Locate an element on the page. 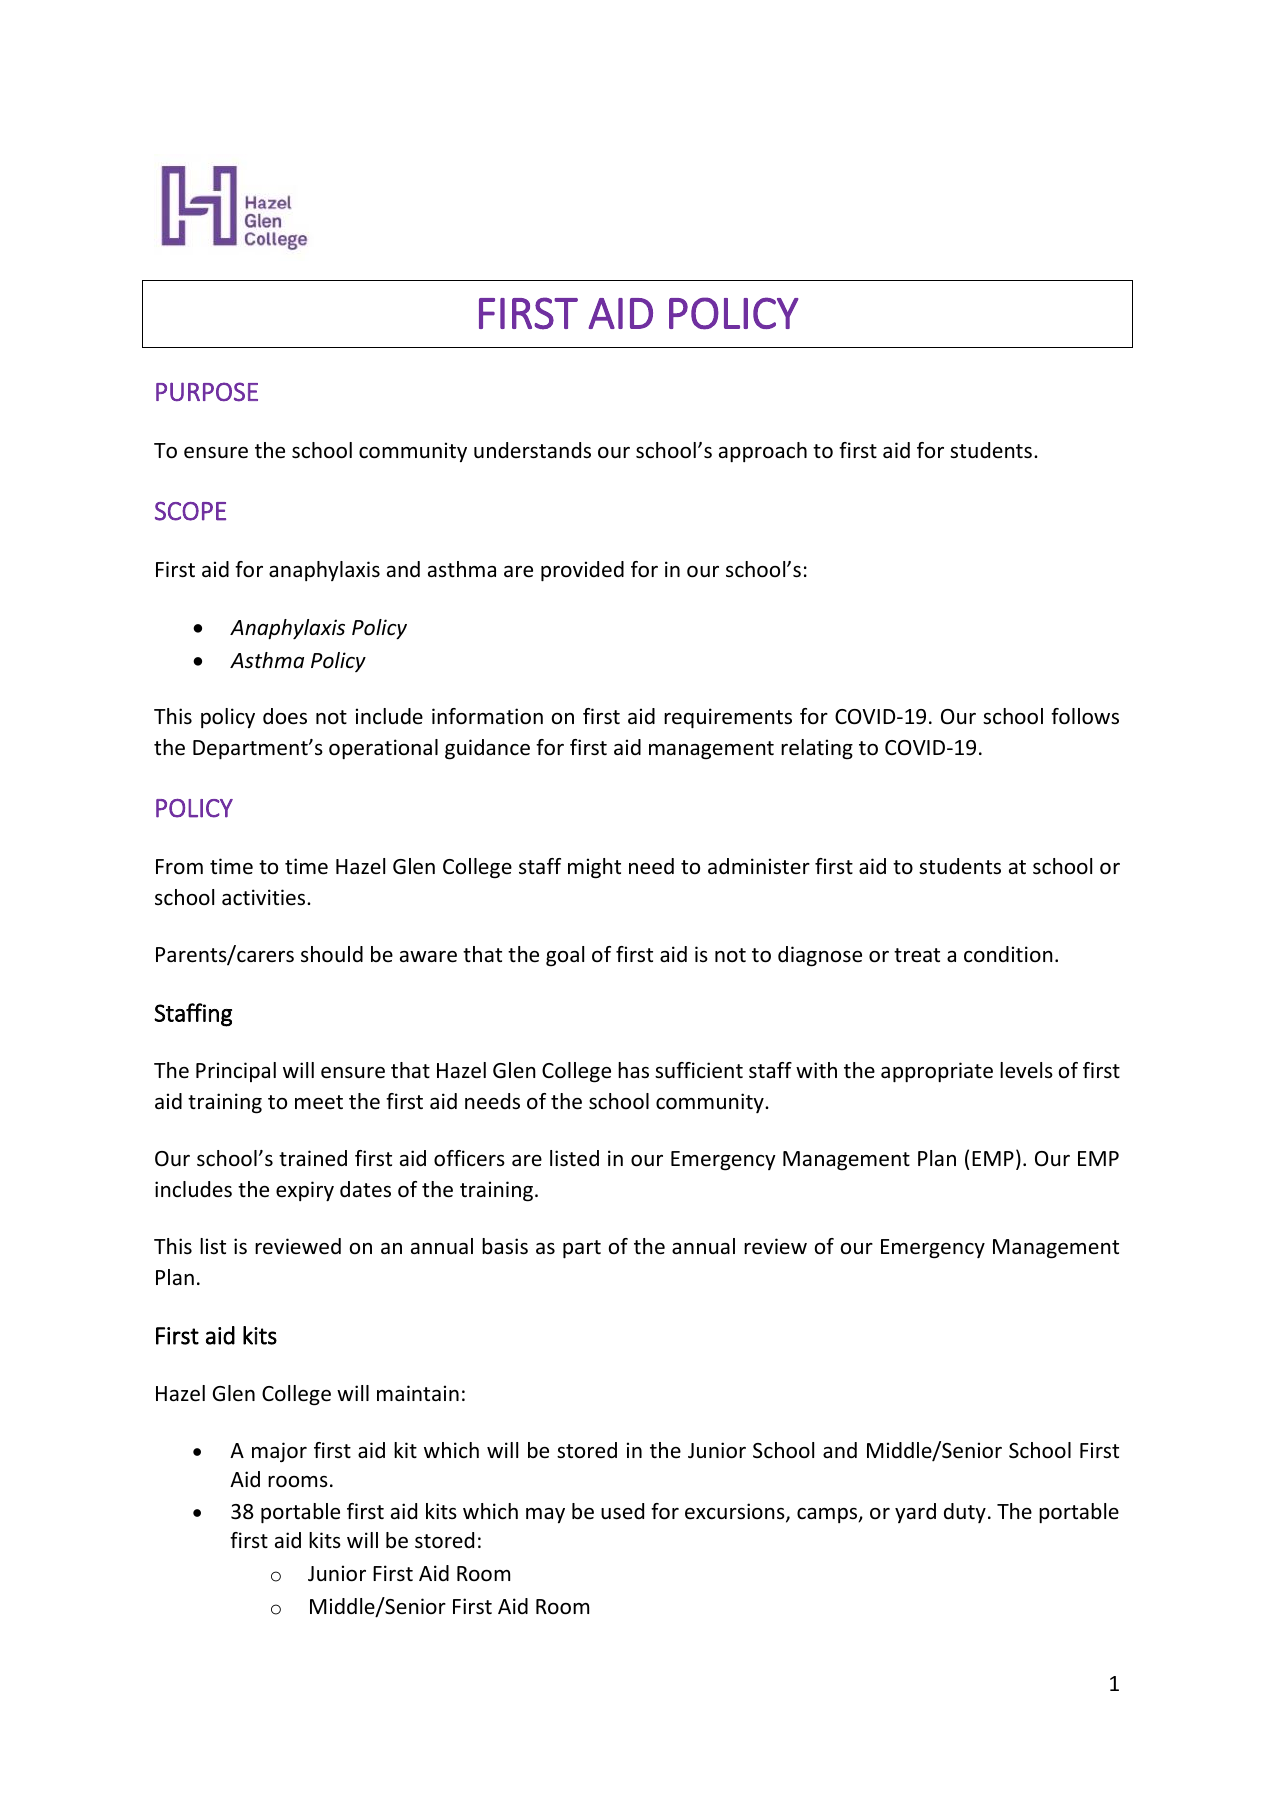  has is located at coordinates (633, 1070).
